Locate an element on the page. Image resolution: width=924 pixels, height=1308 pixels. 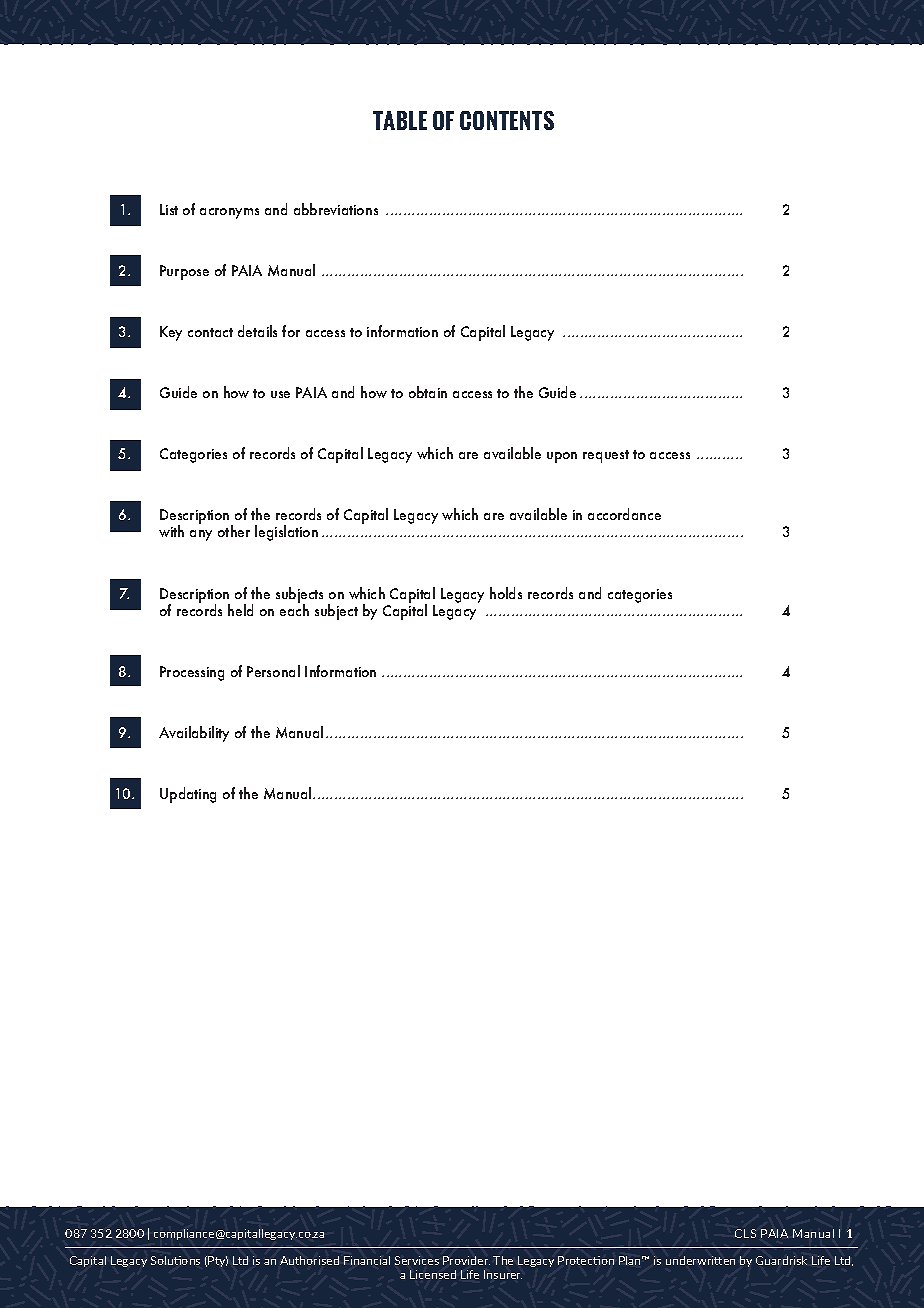
TABLE is located at coordinates (400, 120).
